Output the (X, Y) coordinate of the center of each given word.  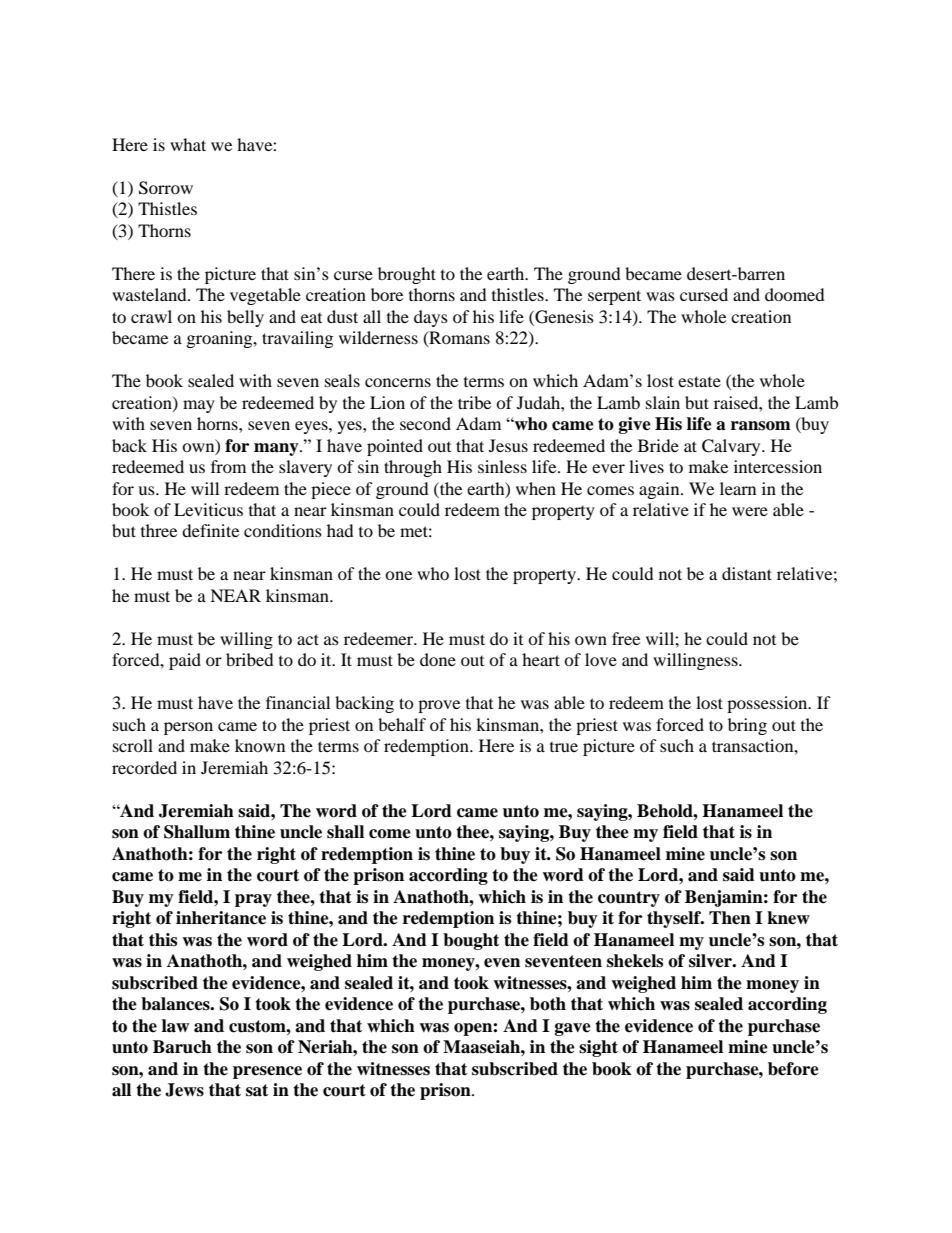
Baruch (182, 1047)
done (438, 659)
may (199, 406)
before (793, 1069)
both (548, 1004)
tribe (474, 402)
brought (407, 275)
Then (730, 918)
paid (185, 661)
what (188, 144)
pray (253, 900)
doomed (795, 294)
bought (471, 941)
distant (747, 573)
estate (699, 381)
